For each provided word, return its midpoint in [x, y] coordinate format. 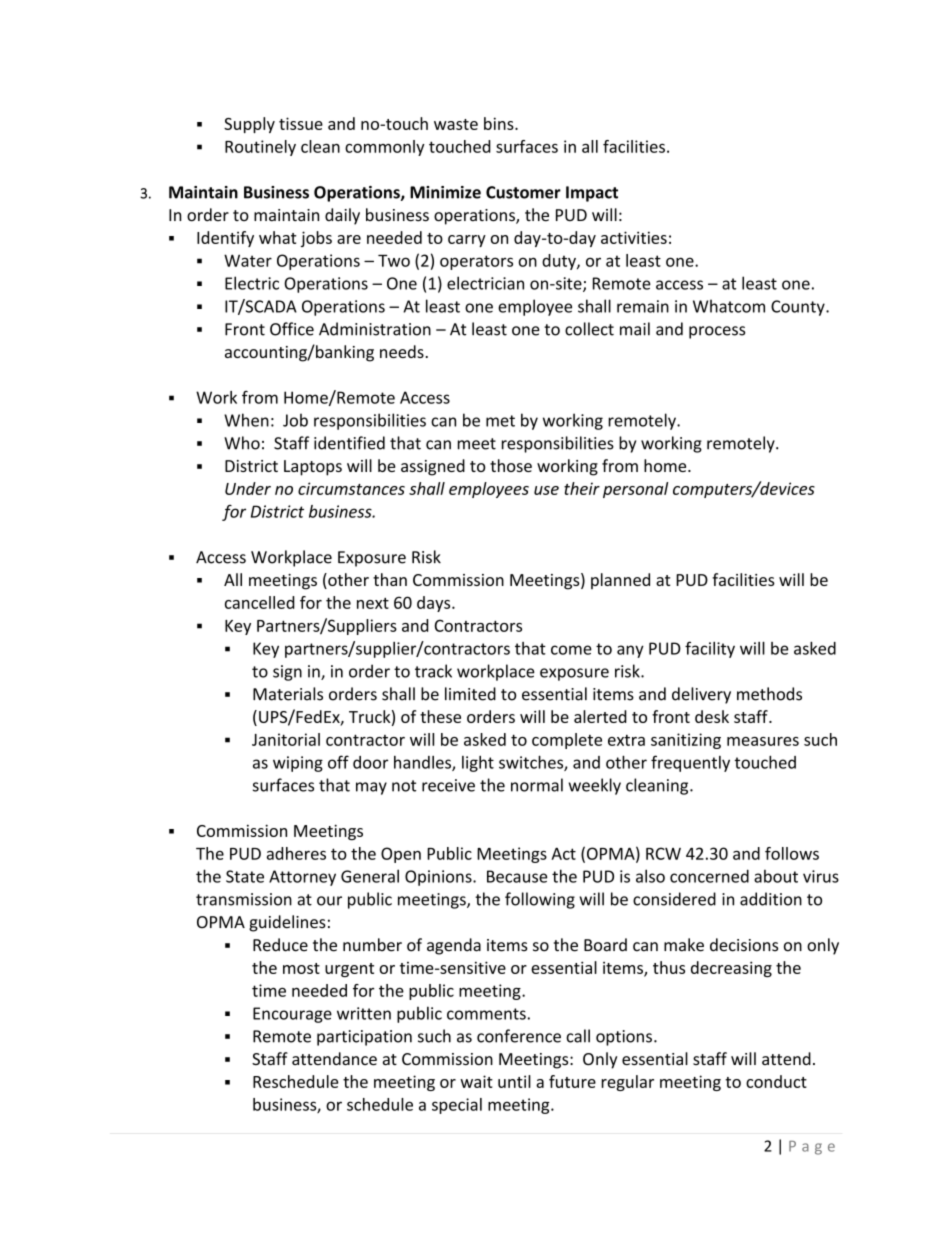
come [571, 650]
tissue [301, 123]
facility [710, 649]
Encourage [292, 1015]
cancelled [260, 602]
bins [500, 123]
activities [634, 237]
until [514, 1081]
